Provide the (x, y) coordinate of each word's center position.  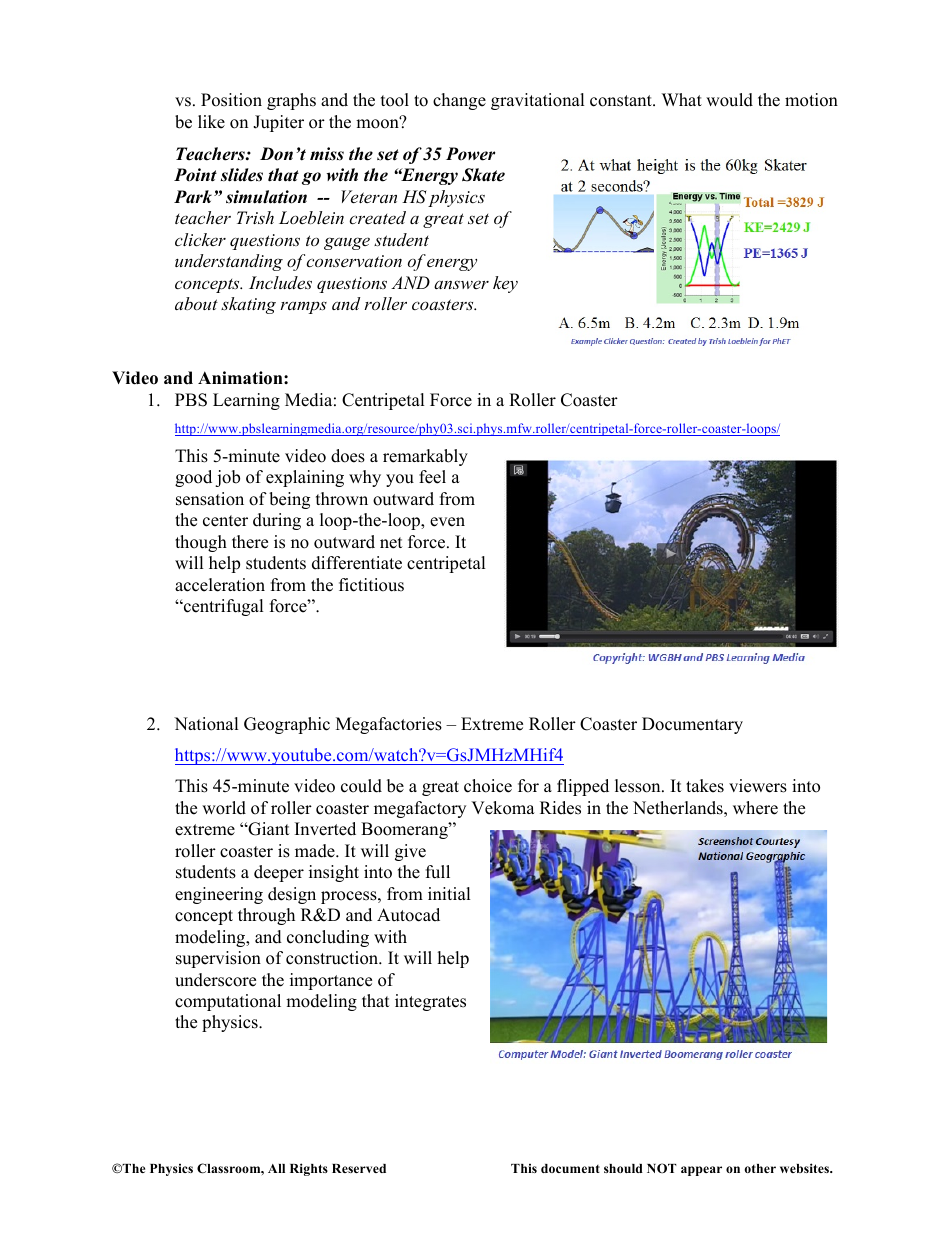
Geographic (287, 725)
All (276, 1168)
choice (488, 786)
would (729, 100)
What (682, 99)
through (266, 916)
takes (705, 786)
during (277, 521)
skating (248, 305)
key (505, 284)
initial (449, 893)
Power (470, 154)
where (755, 808)
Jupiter (278, 123)
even (447, 522)
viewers (758, 786)
